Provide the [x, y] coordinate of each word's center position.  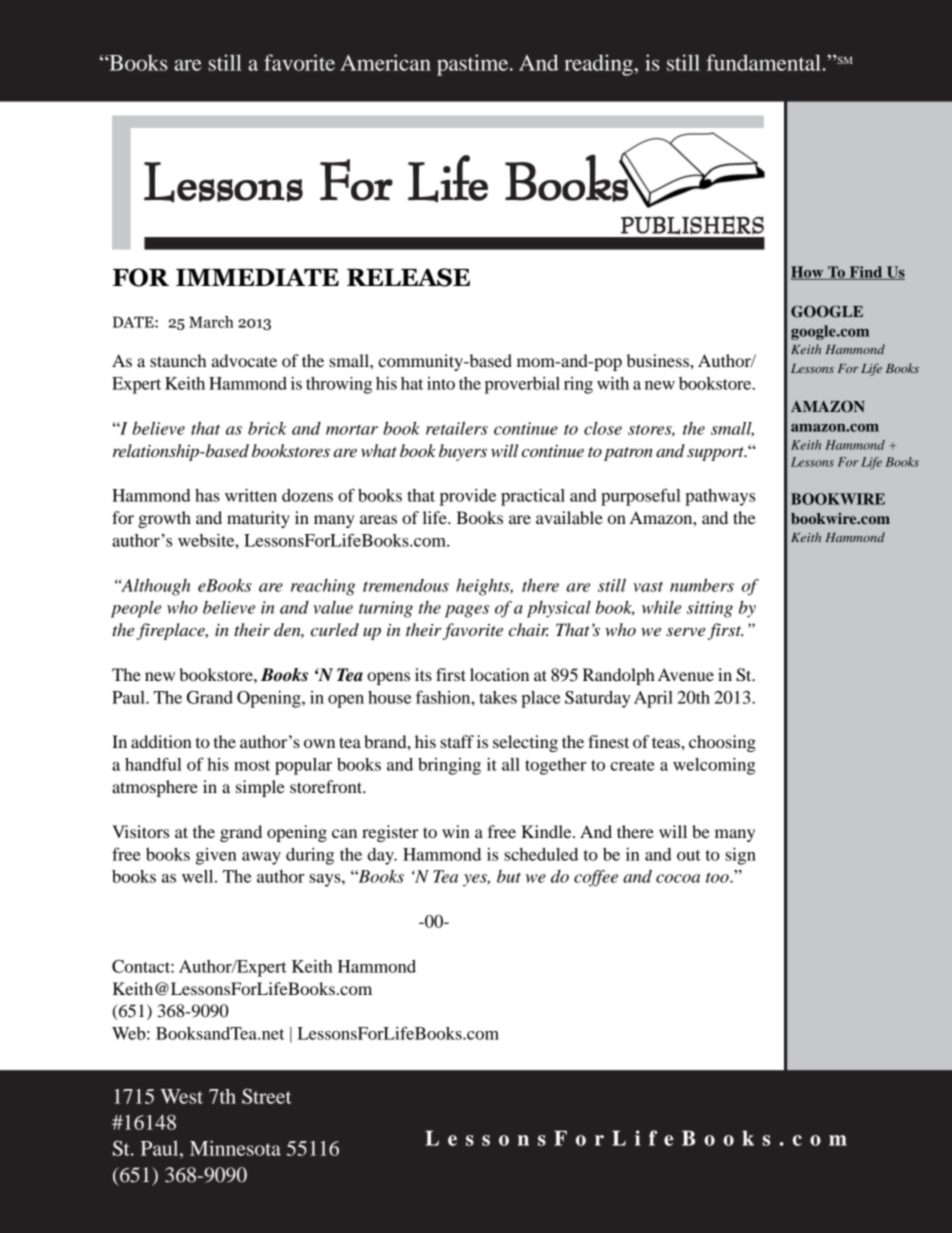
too [718, 877]
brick [267, 428]
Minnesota [235, 1148]
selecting [525, 743]
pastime [474, 65]
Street [267, 1096]
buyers [463, 452]
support [716, 454]
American [385, 62]
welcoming [714, 766]
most [252, 765]
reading [599, 65]
